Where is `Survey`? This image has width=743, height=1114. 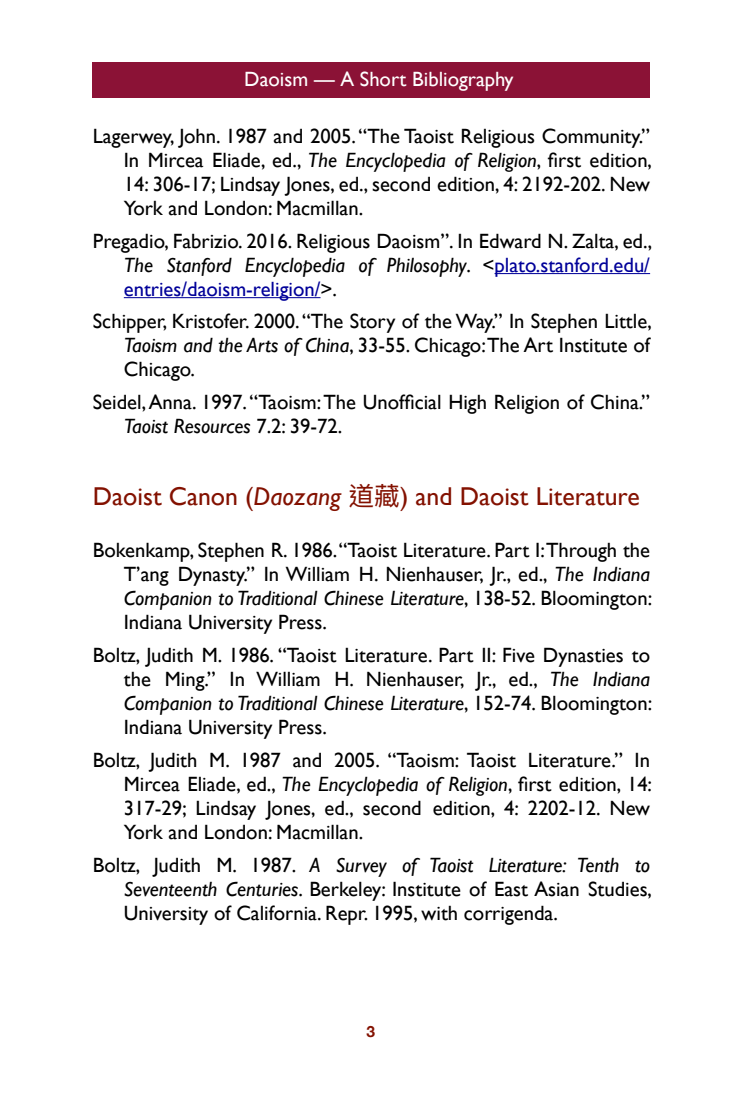 Survey is located at coordinates (361, 867).
